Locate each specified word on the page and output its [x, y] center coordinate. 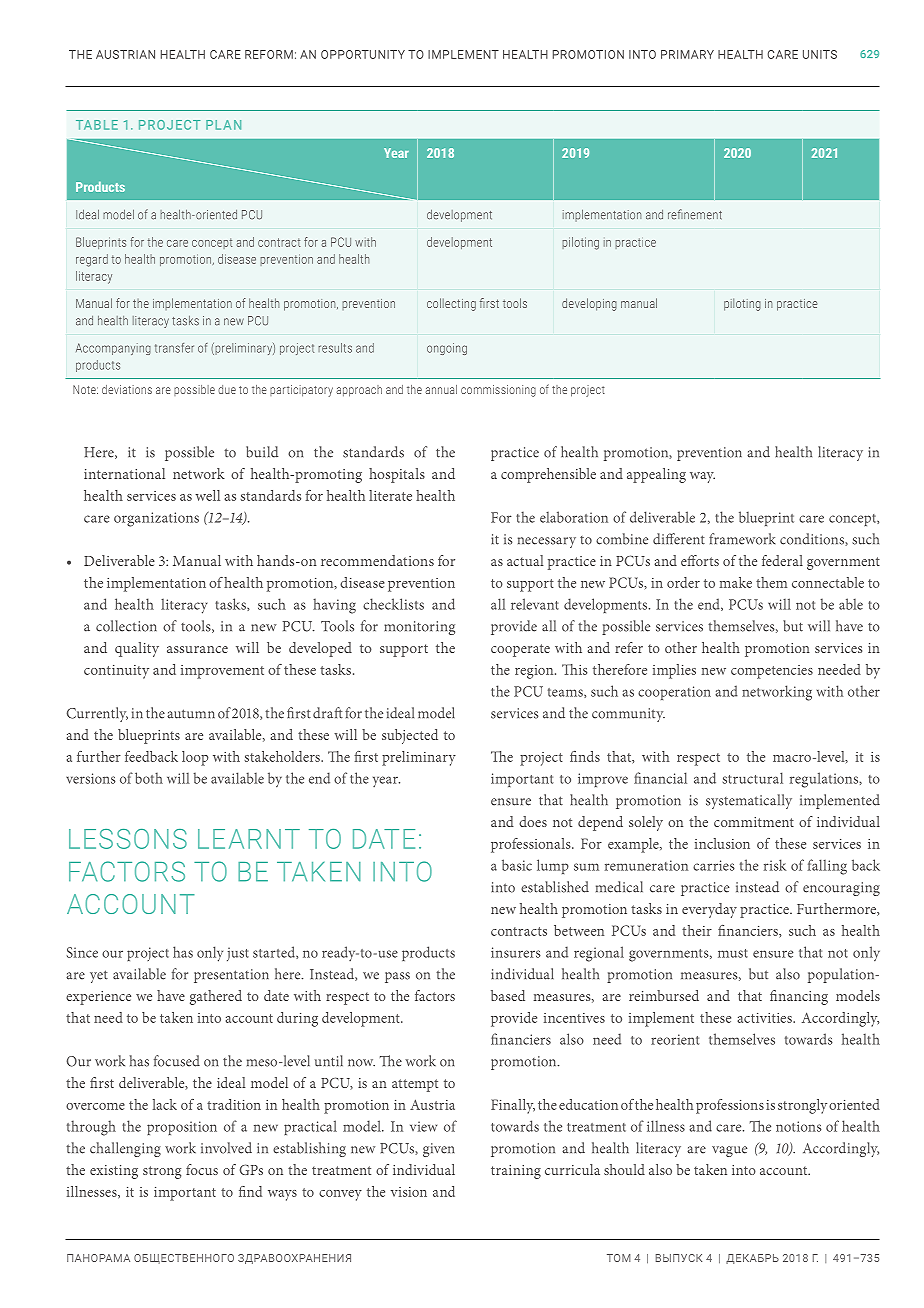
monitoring [419, 628]
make [736, 582]
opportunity [363, 54]
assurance [197, 649]
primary [687, 54]
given [438, 1150]
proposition [182, 1128]
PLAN [223, 125]
